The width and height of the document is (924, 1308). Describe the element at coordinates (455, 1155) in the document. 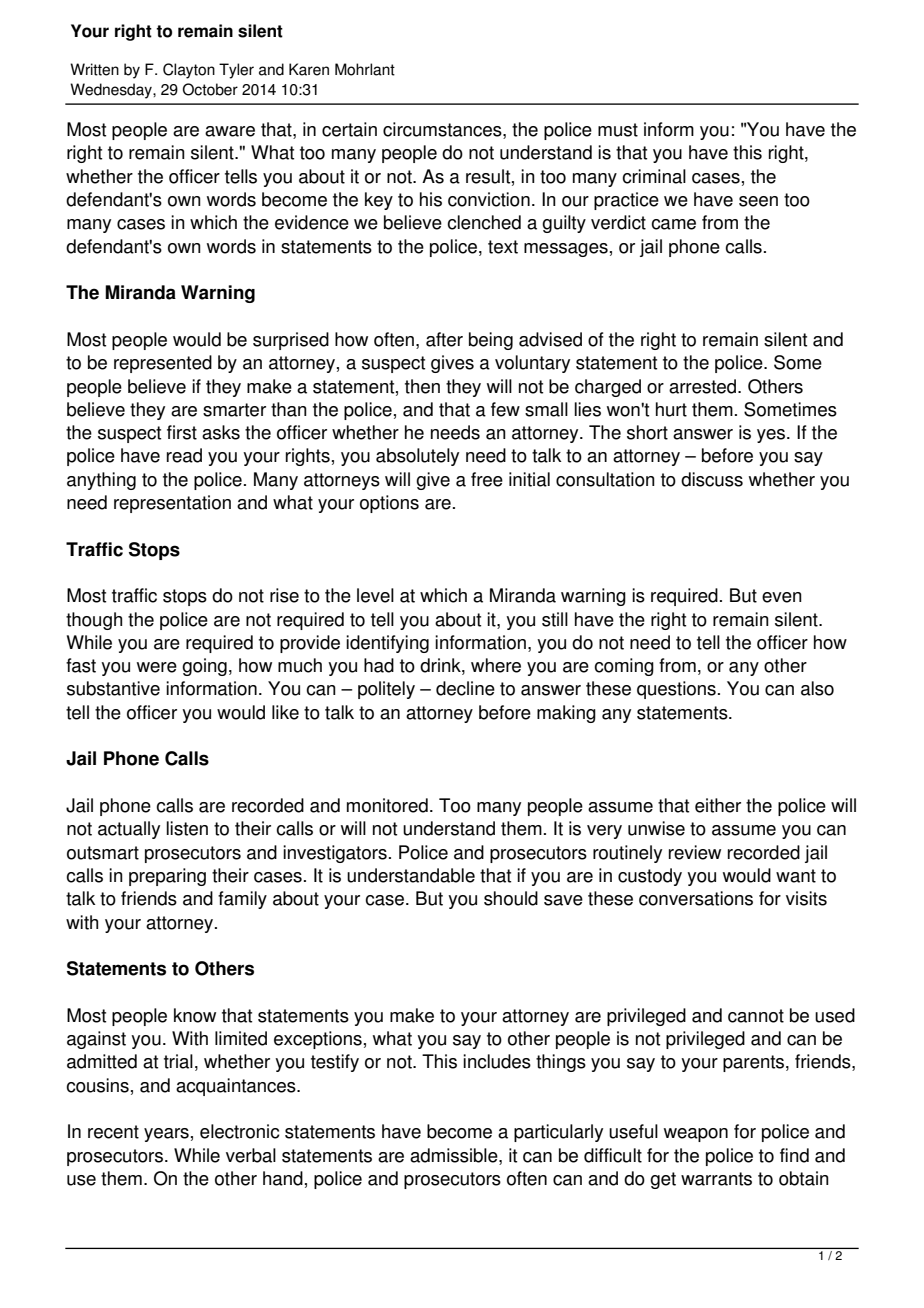

I see `admissible` at that location.
